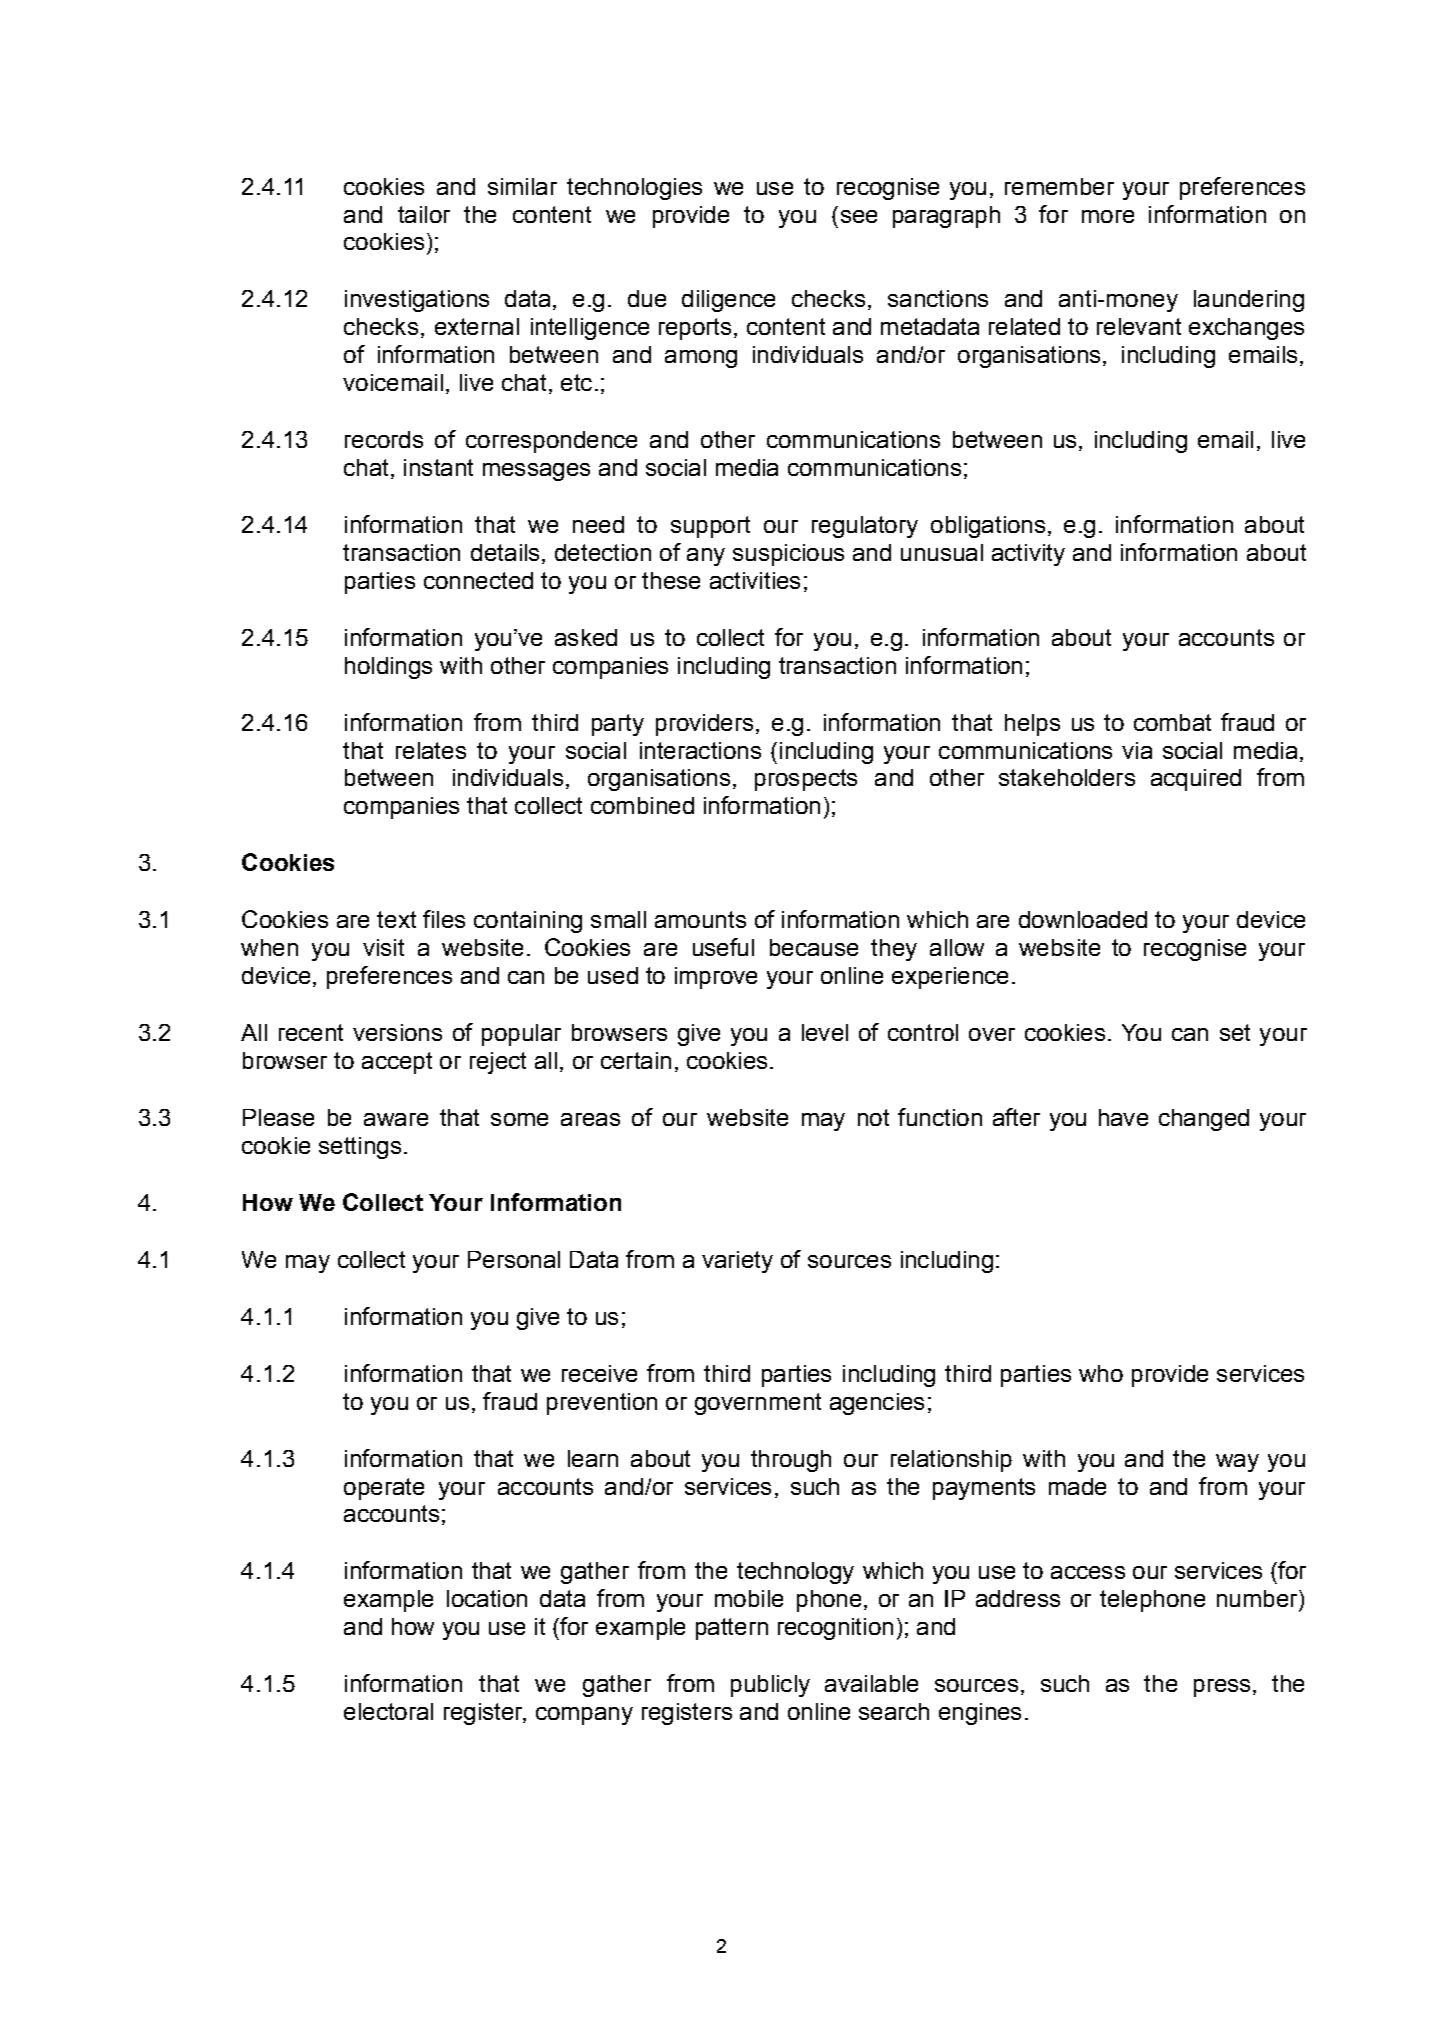  I want to click on useful, so click(723, 947).
